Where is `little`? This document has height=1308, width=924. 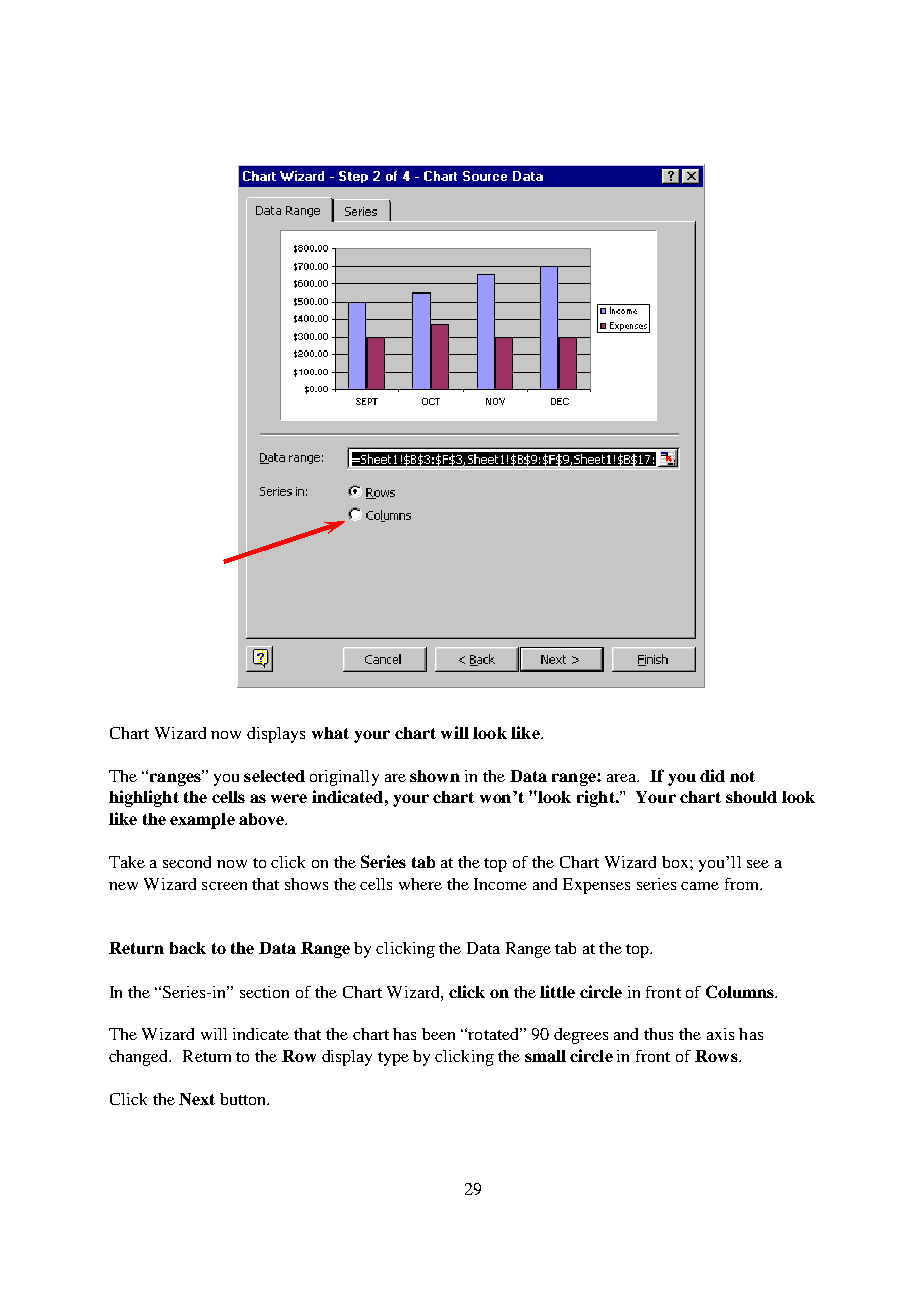
little is located at coordinates (557, 991).
